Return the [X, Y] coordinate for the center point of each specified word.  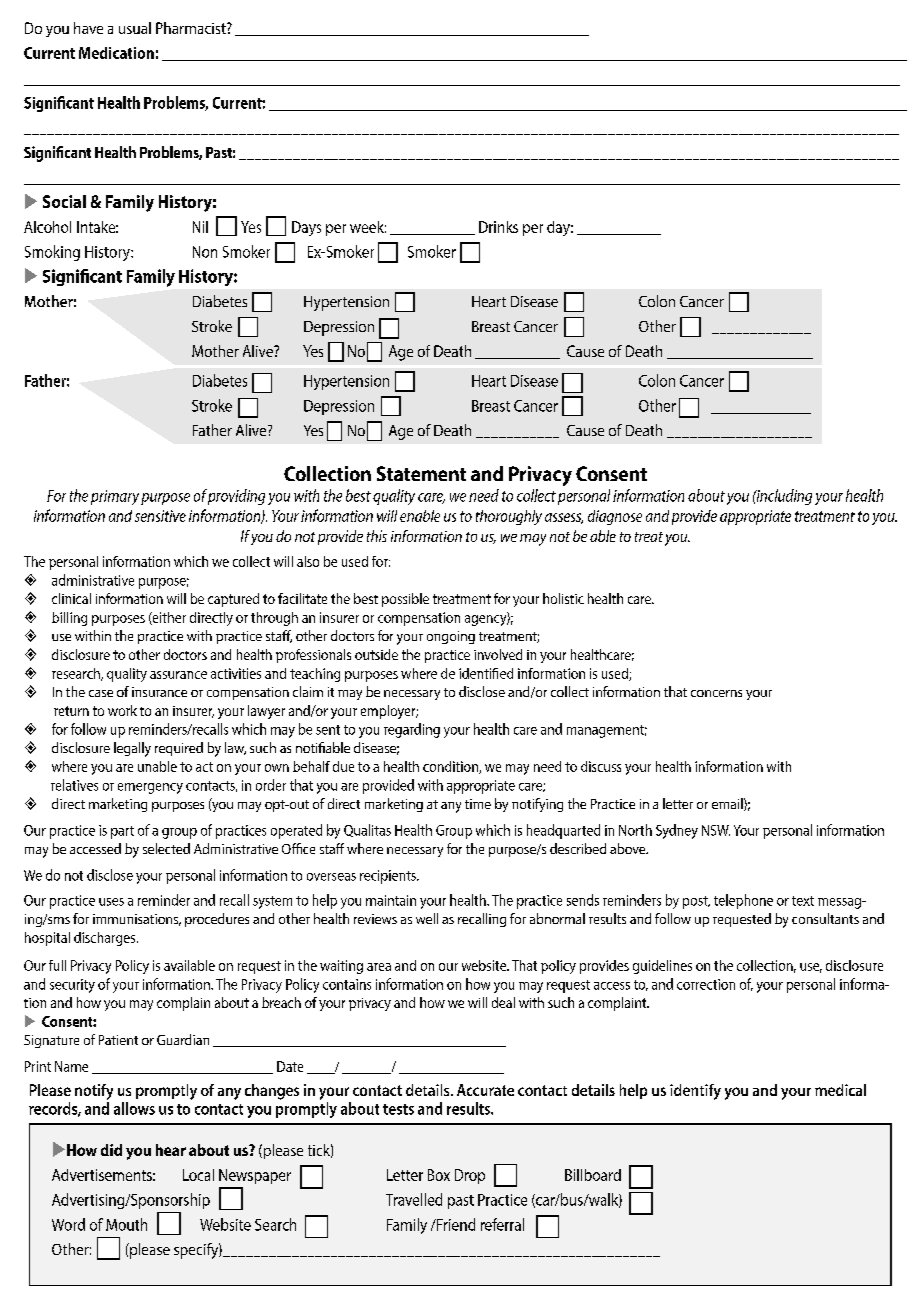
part [122, 832]
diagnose [615, 517]
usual [135, 28]
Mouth [126, 1224]
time [478, 804]
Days [306, 228]
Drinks [498, 227]
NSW [716, 830]
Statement [421, 473]
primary [115, 497]
